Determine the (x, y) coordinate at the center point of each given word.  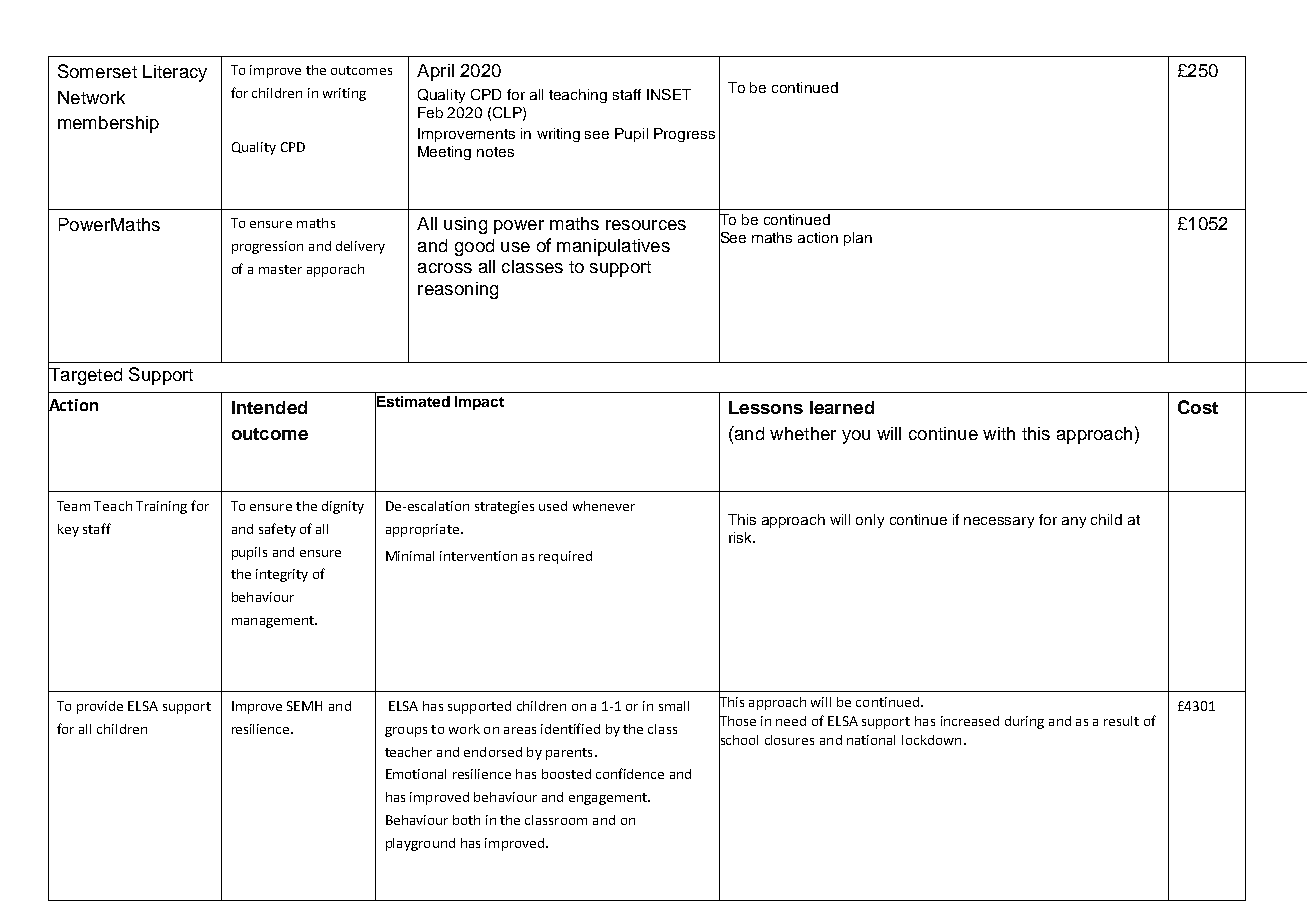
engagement (609, 799)
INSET (669, 94)
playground (420, 844)
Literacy (175, 73)
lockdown (931, 740)
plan (858, 239)
